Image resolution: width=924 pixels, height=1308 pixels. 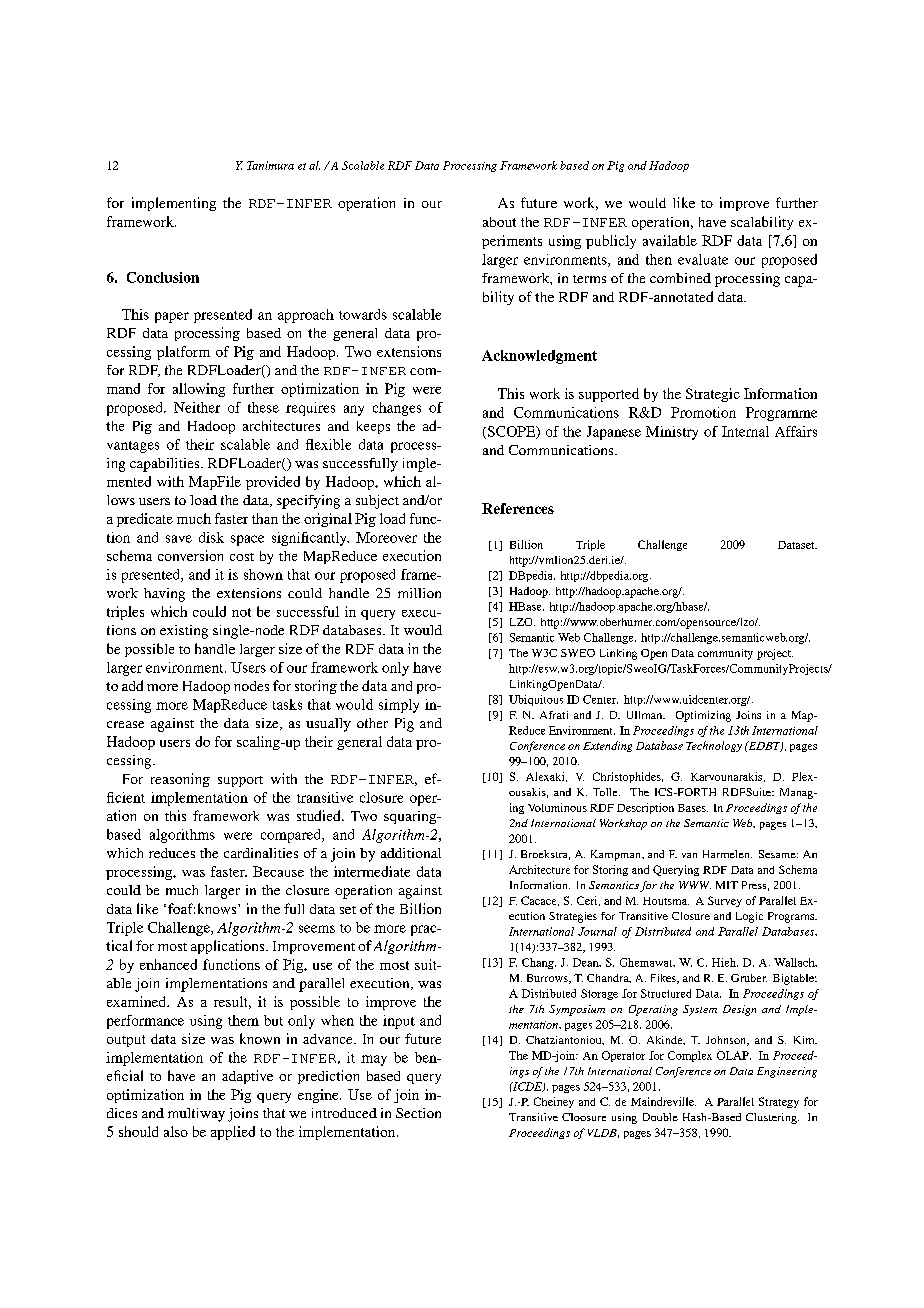 What do you see at coordinates (163, 277) in the image?
I see `Conclusion` at bounding box center [163, 277].
